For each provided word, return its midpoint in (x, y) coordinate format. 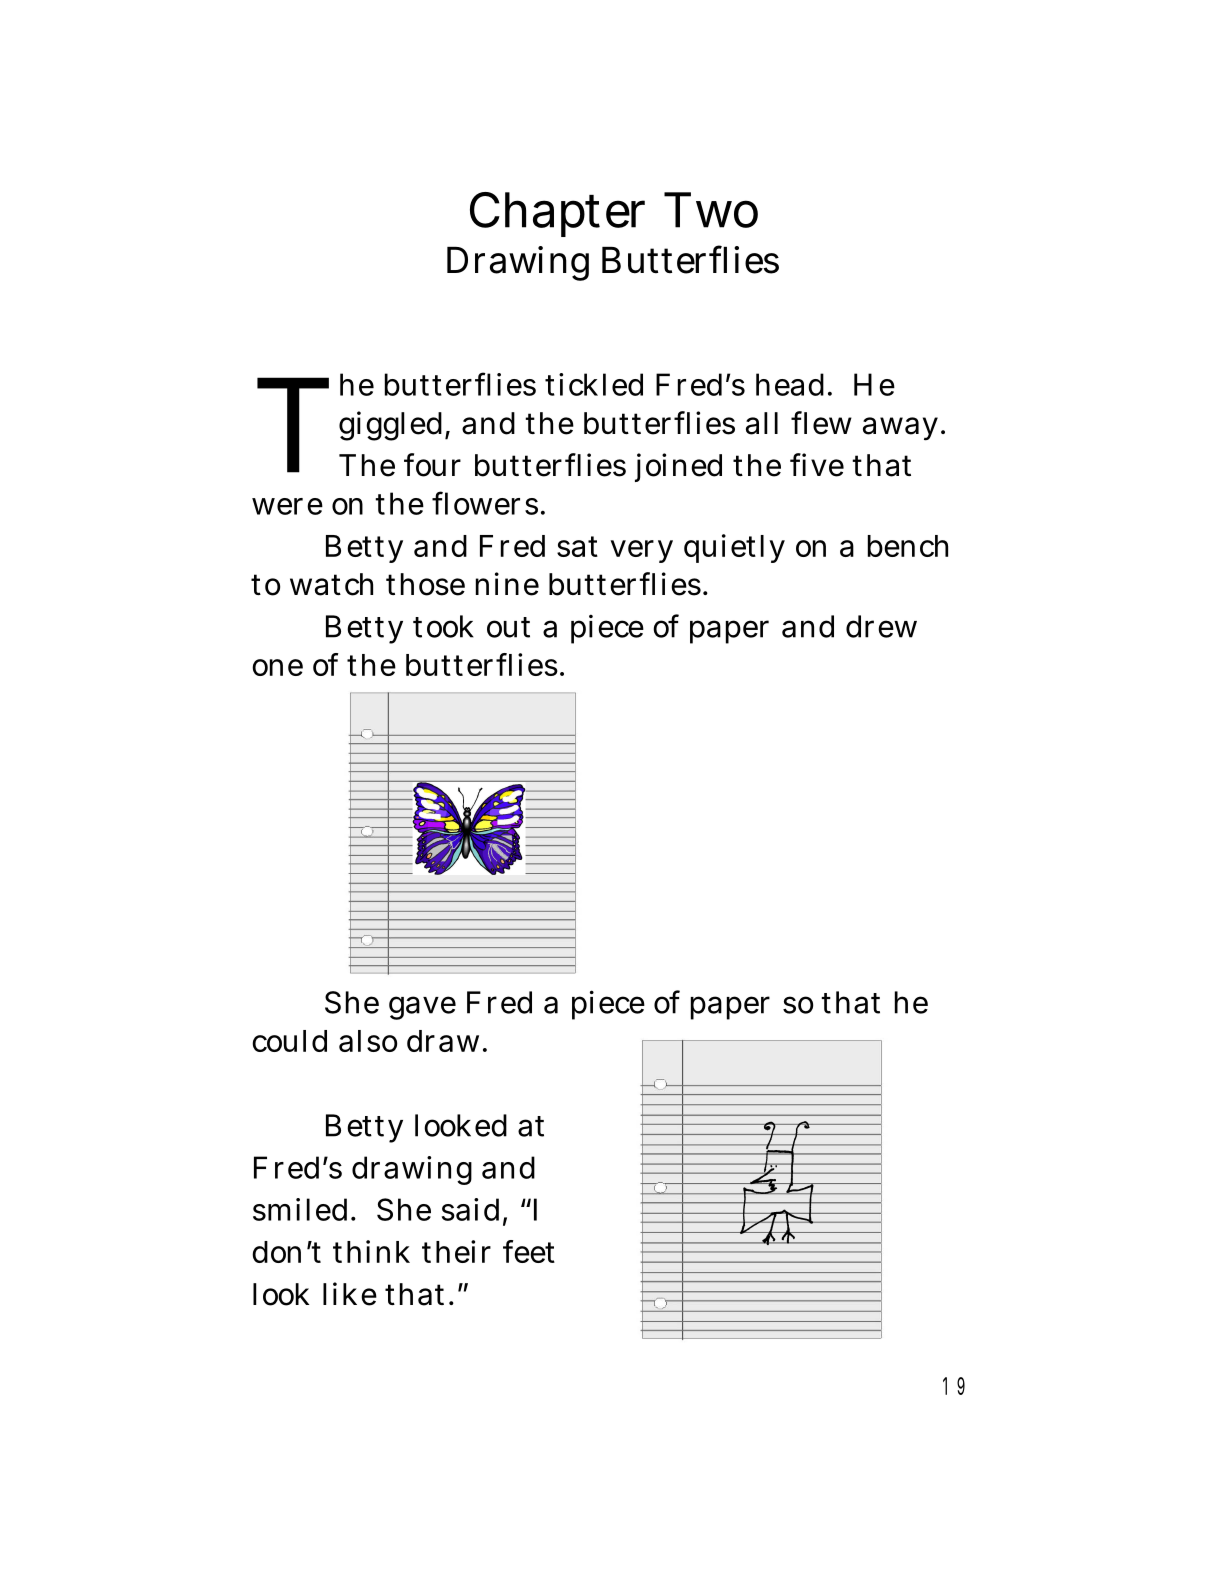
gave (422, 1008)
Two (711, 210)
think (371, 1251)
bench (908, 546)
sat (577, 546)
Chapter (557, 214)
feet (529, 1251)
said (470, 1209)
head (790, 384)
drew (881, 626)
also (368, 1041)
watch (331, 584)
